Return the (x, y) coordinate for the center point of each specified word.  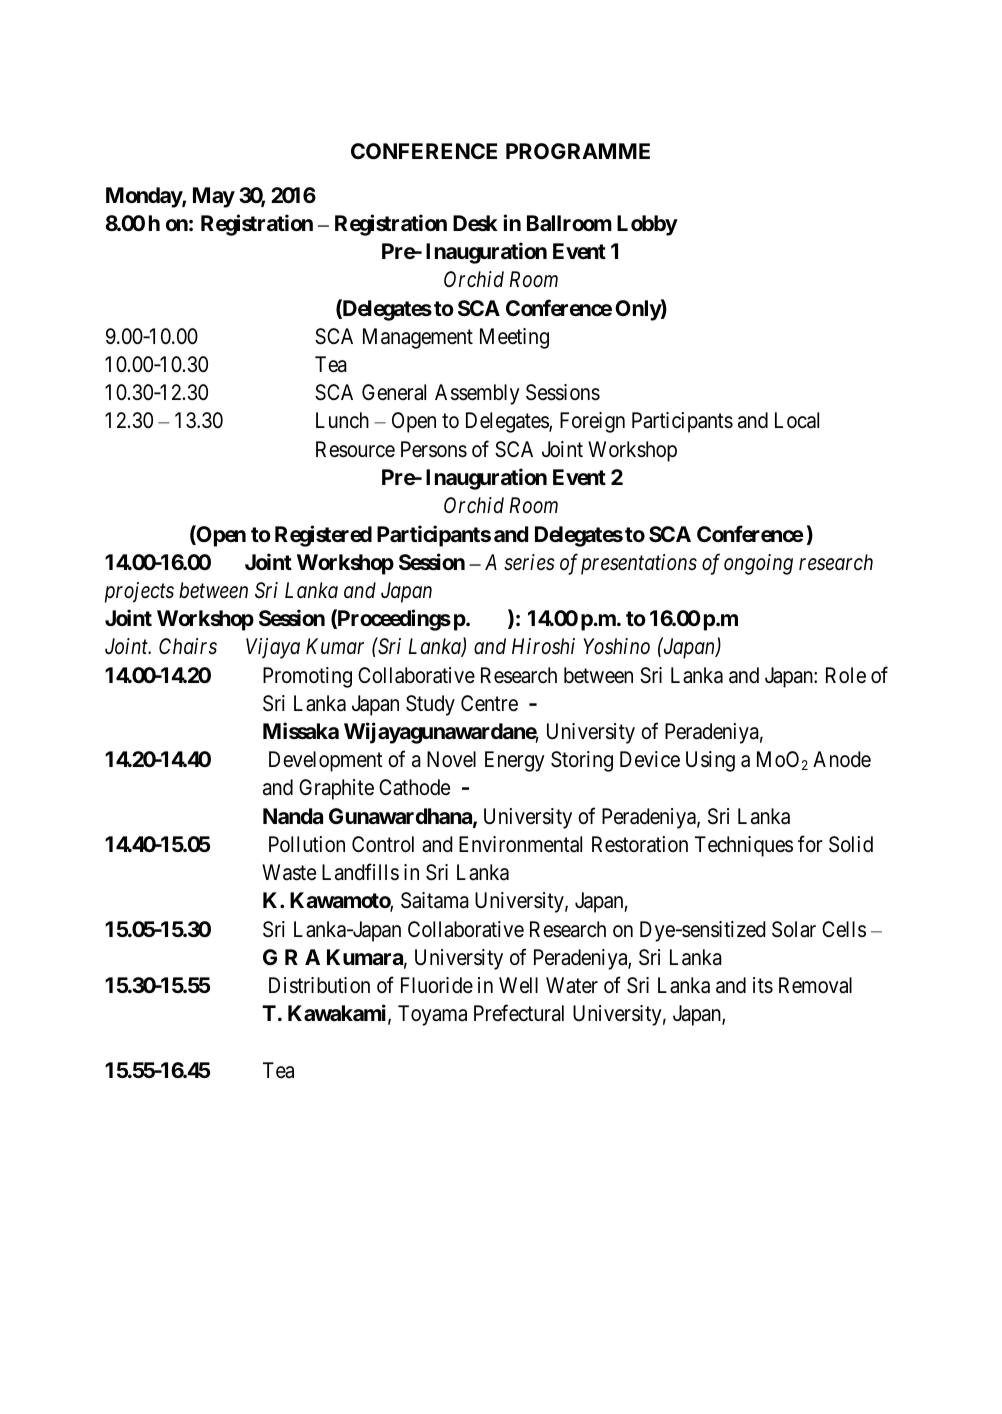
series (529, 562)
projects (139, 592)
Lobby (647, 225)
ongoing (758, 564)
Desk (475, 223)
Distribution (319, 985)
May (214, 197)
